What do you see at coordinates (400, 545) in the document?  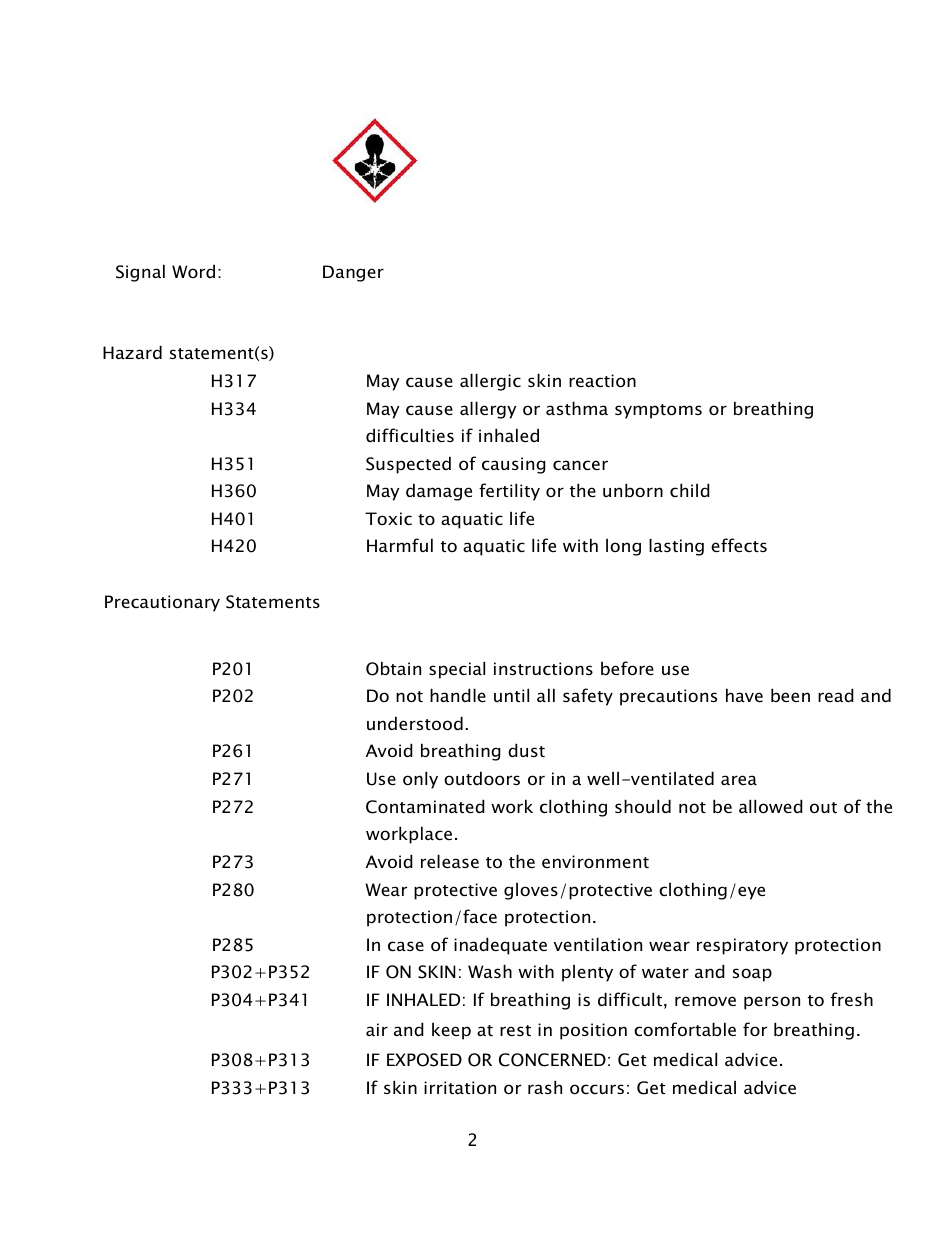 I see `Harmful` at bounding box center [400, 545].
